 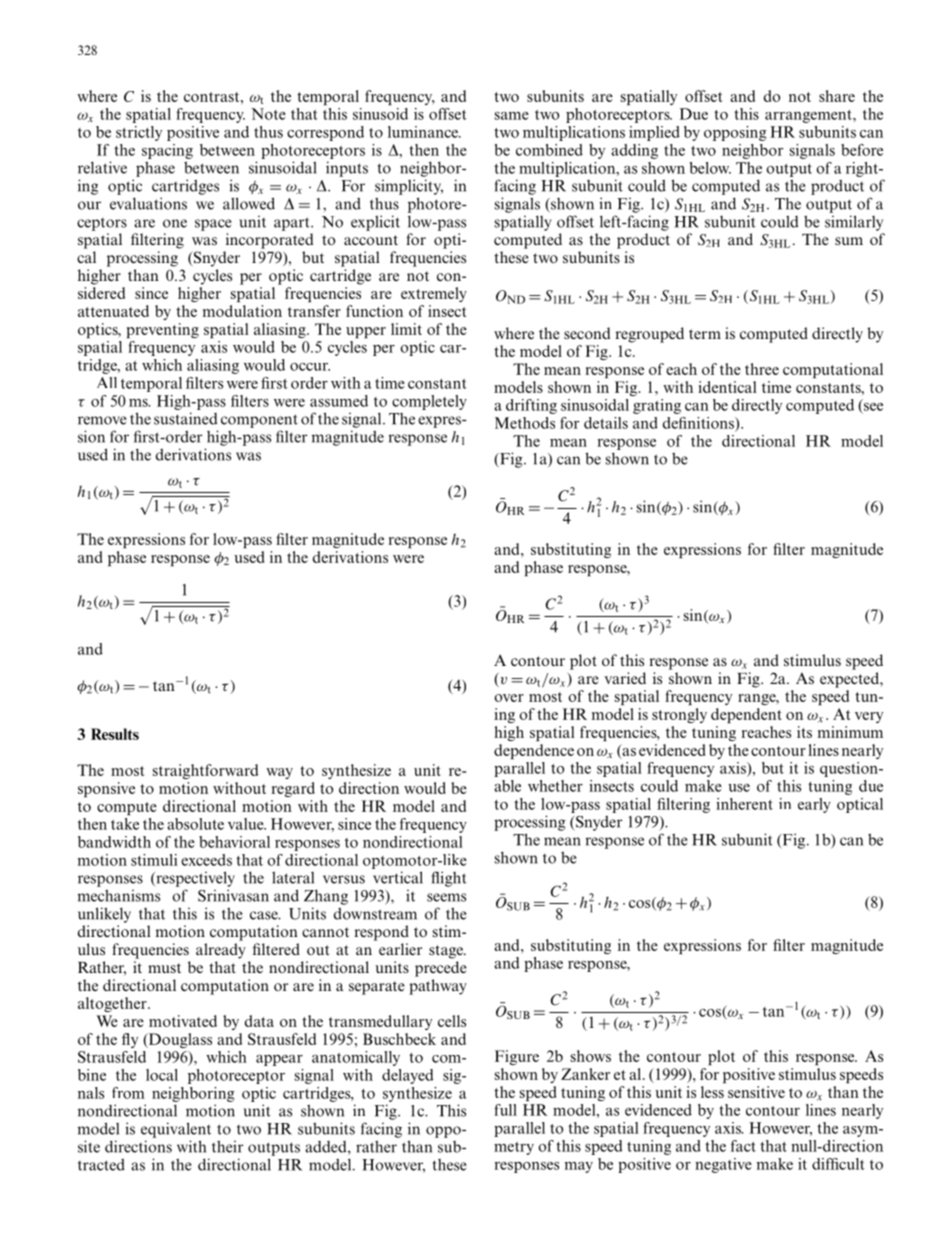 I want to click on equivalent, so click(x=176, y=1130).
